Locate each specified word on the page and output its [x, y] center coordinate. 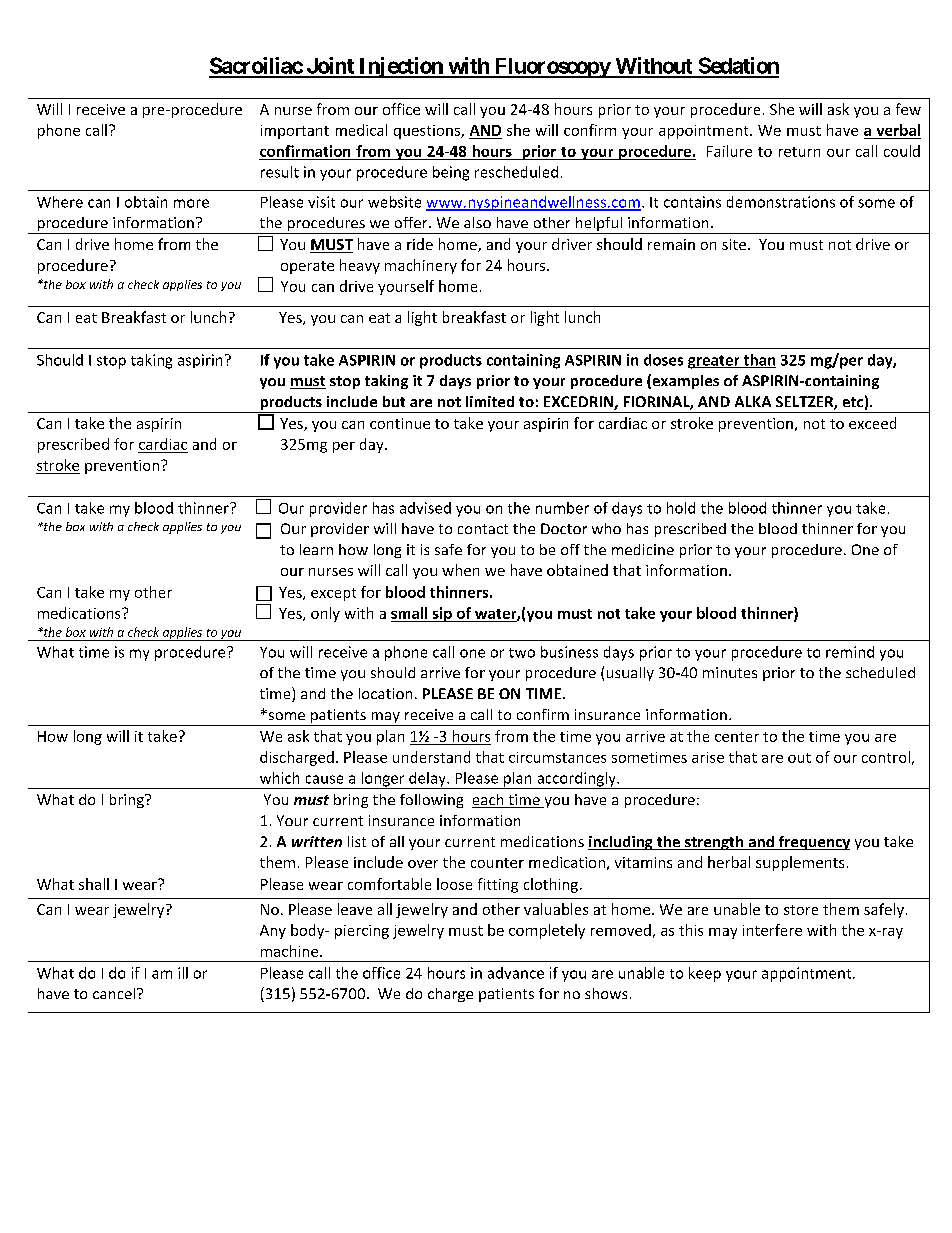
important [295, 132]
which [279, 778]
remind [850, 652]
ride [420, 244]
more [191, 203]
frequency [813, 843]
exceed [872, 423]
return [799, 152]
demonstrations [781, 202]
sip [442, 614]
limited [490, 401]
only [325, 614]
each [489, 801]
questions [428, 132]
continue [400, 423]
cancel [115, 993]
